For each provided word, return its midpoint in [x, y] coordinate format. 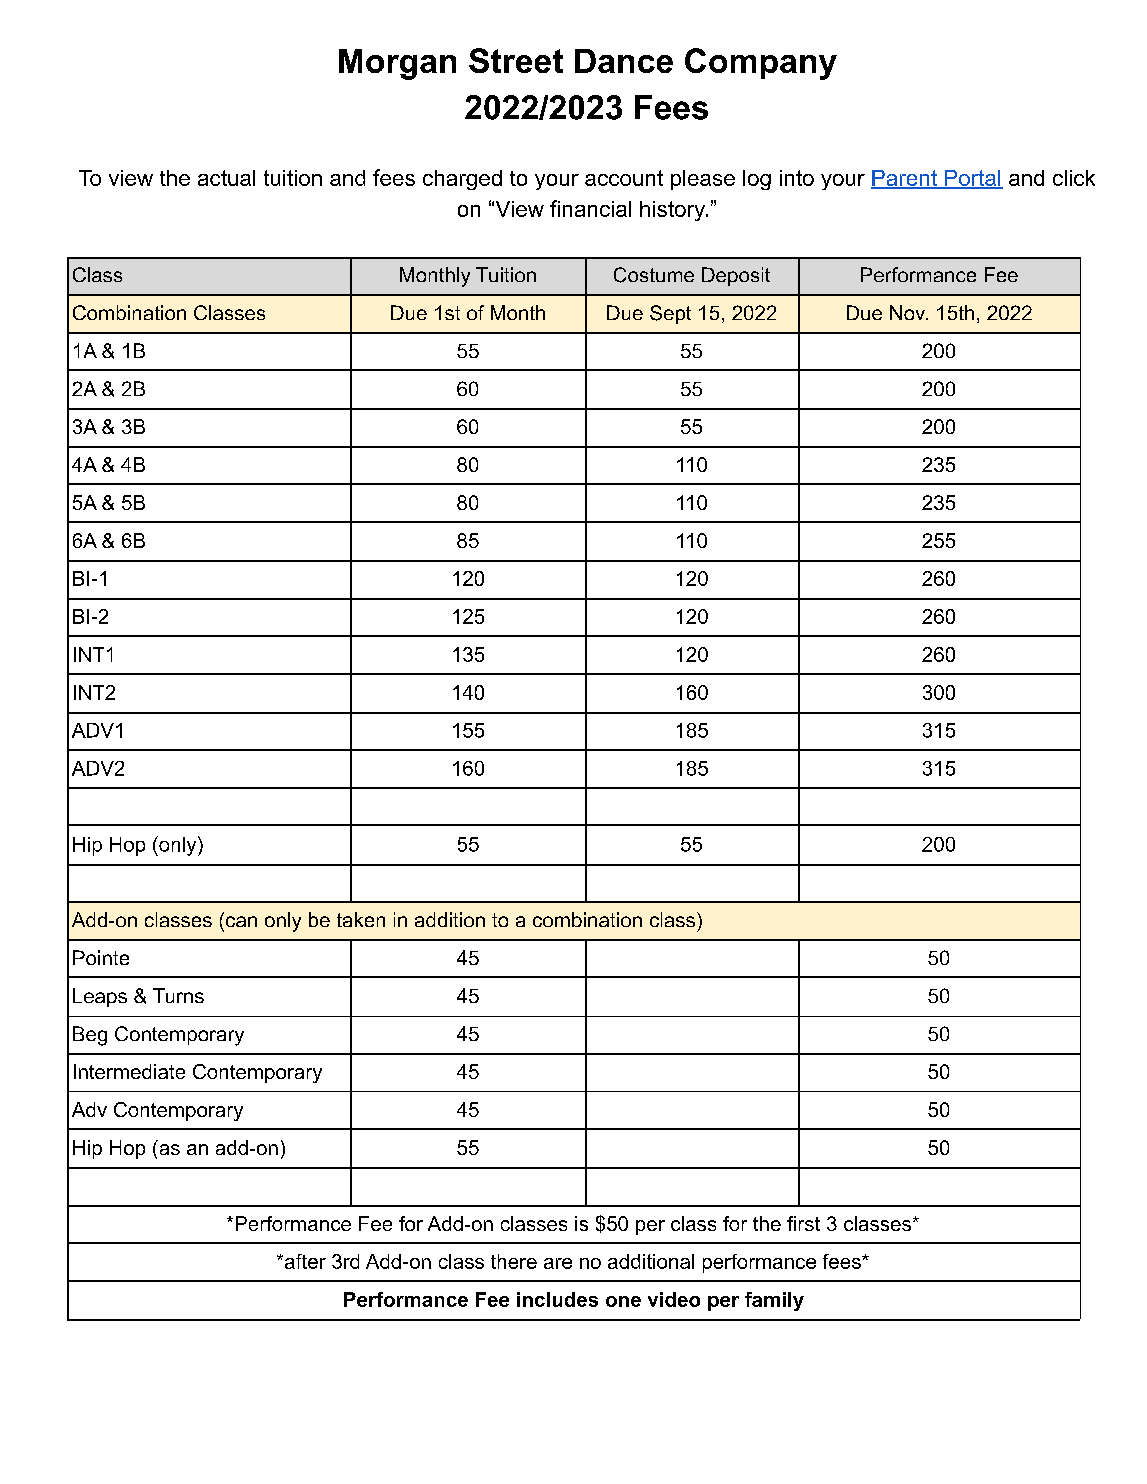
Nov [909, 312]
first [803, 1223]
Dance [624, 61]
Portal [973, 179]
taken [361, 919]
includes [557, 1299]
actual [226, 178]
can [241, 921]
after [305, 1261]
